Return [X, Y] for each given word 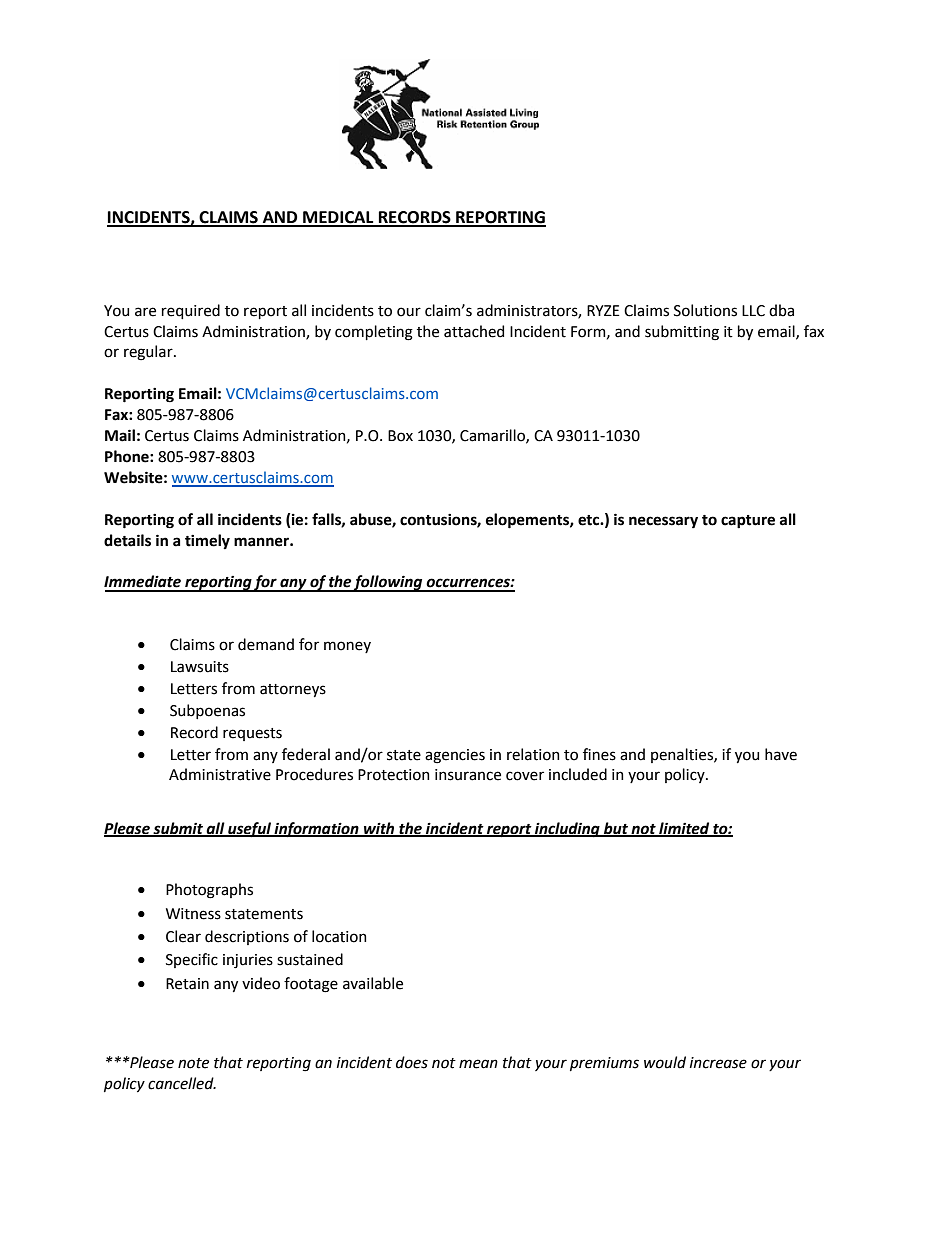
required [191, 311]
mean [478, 1064]
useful [249, 830]
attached [474, 331]
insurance [468, 775]
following [388, 583]
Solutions [705, 310]
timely [207, 541]
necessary [663, 522]
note [193, 1063]
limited [684, 829]
